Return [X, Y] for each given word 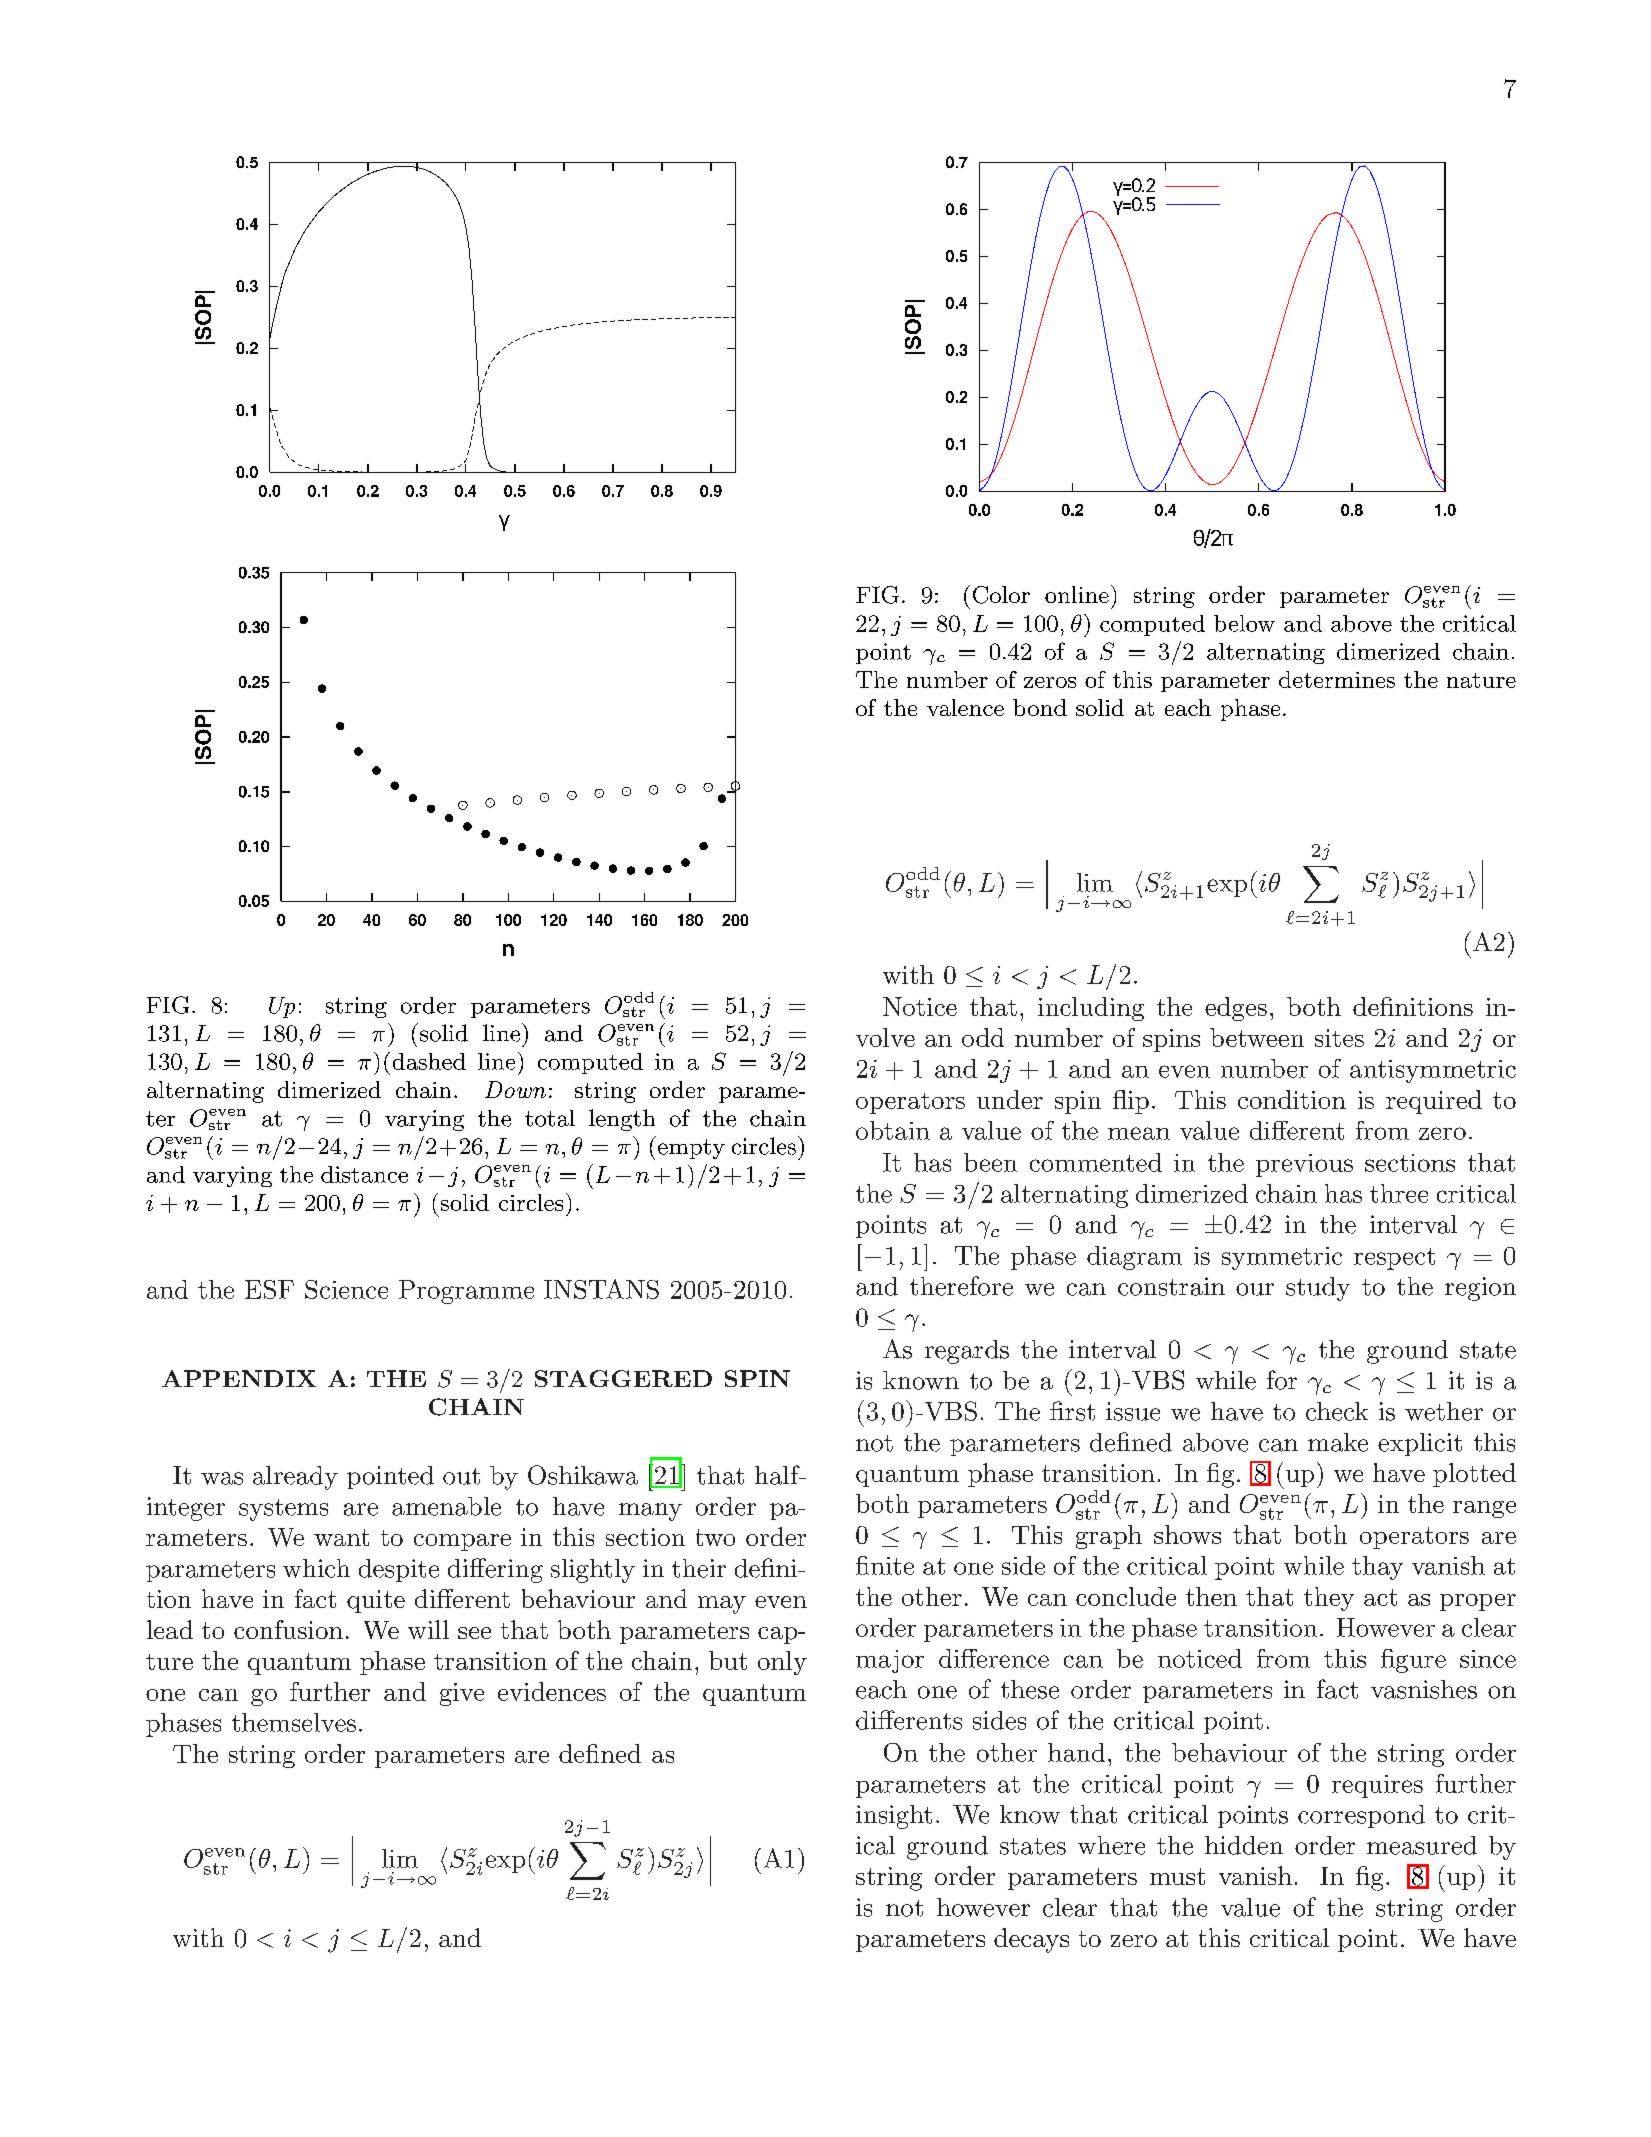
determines [1337, 679]
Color [1001, 595]
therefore [961, 1286]
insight [894, 1817]
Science [346, 1289]
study [1318, 1289]
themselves [294, 1722]
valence [965, 707]
